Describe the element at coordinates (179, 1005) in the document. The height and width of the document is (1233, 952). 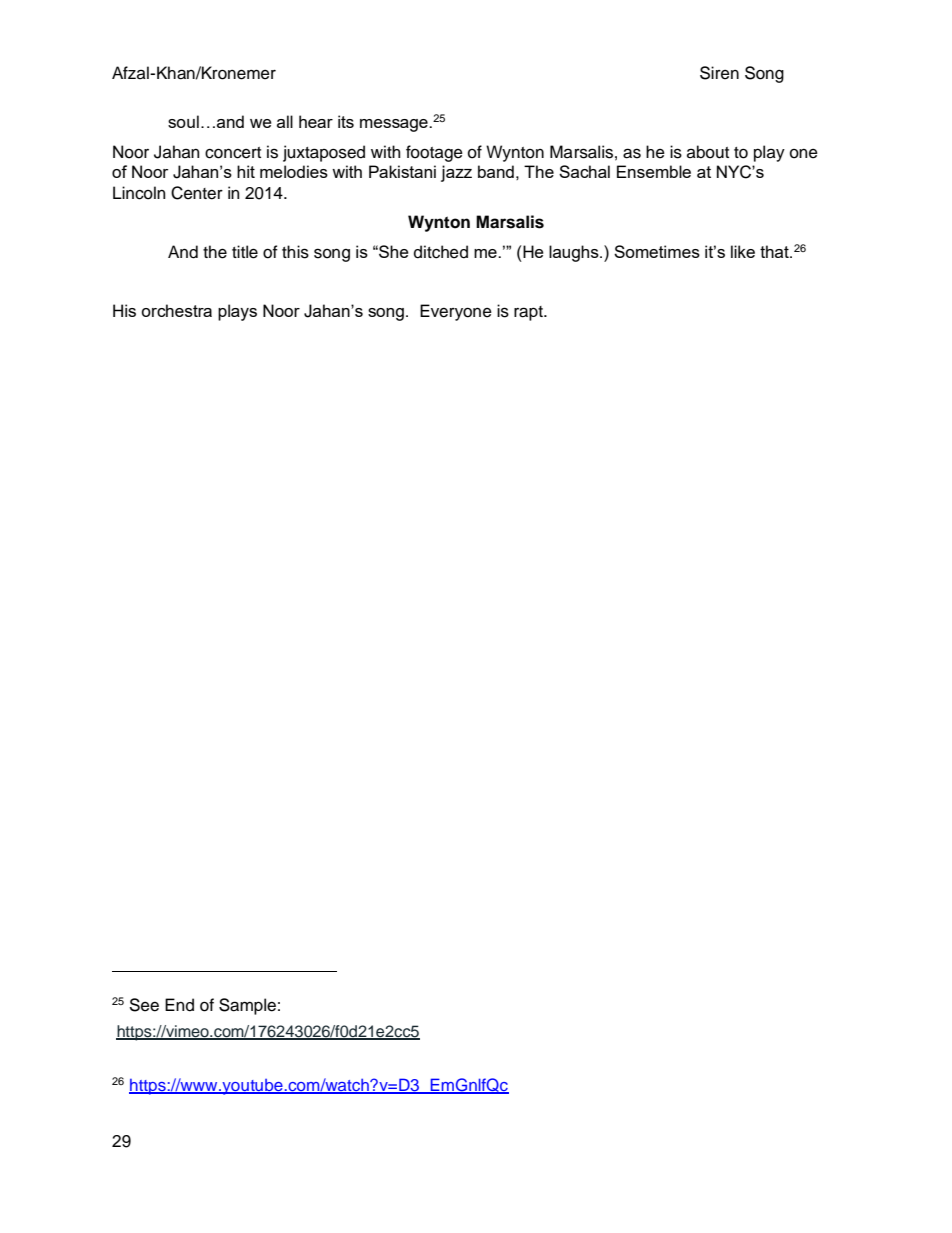
I see `End` at that location.
